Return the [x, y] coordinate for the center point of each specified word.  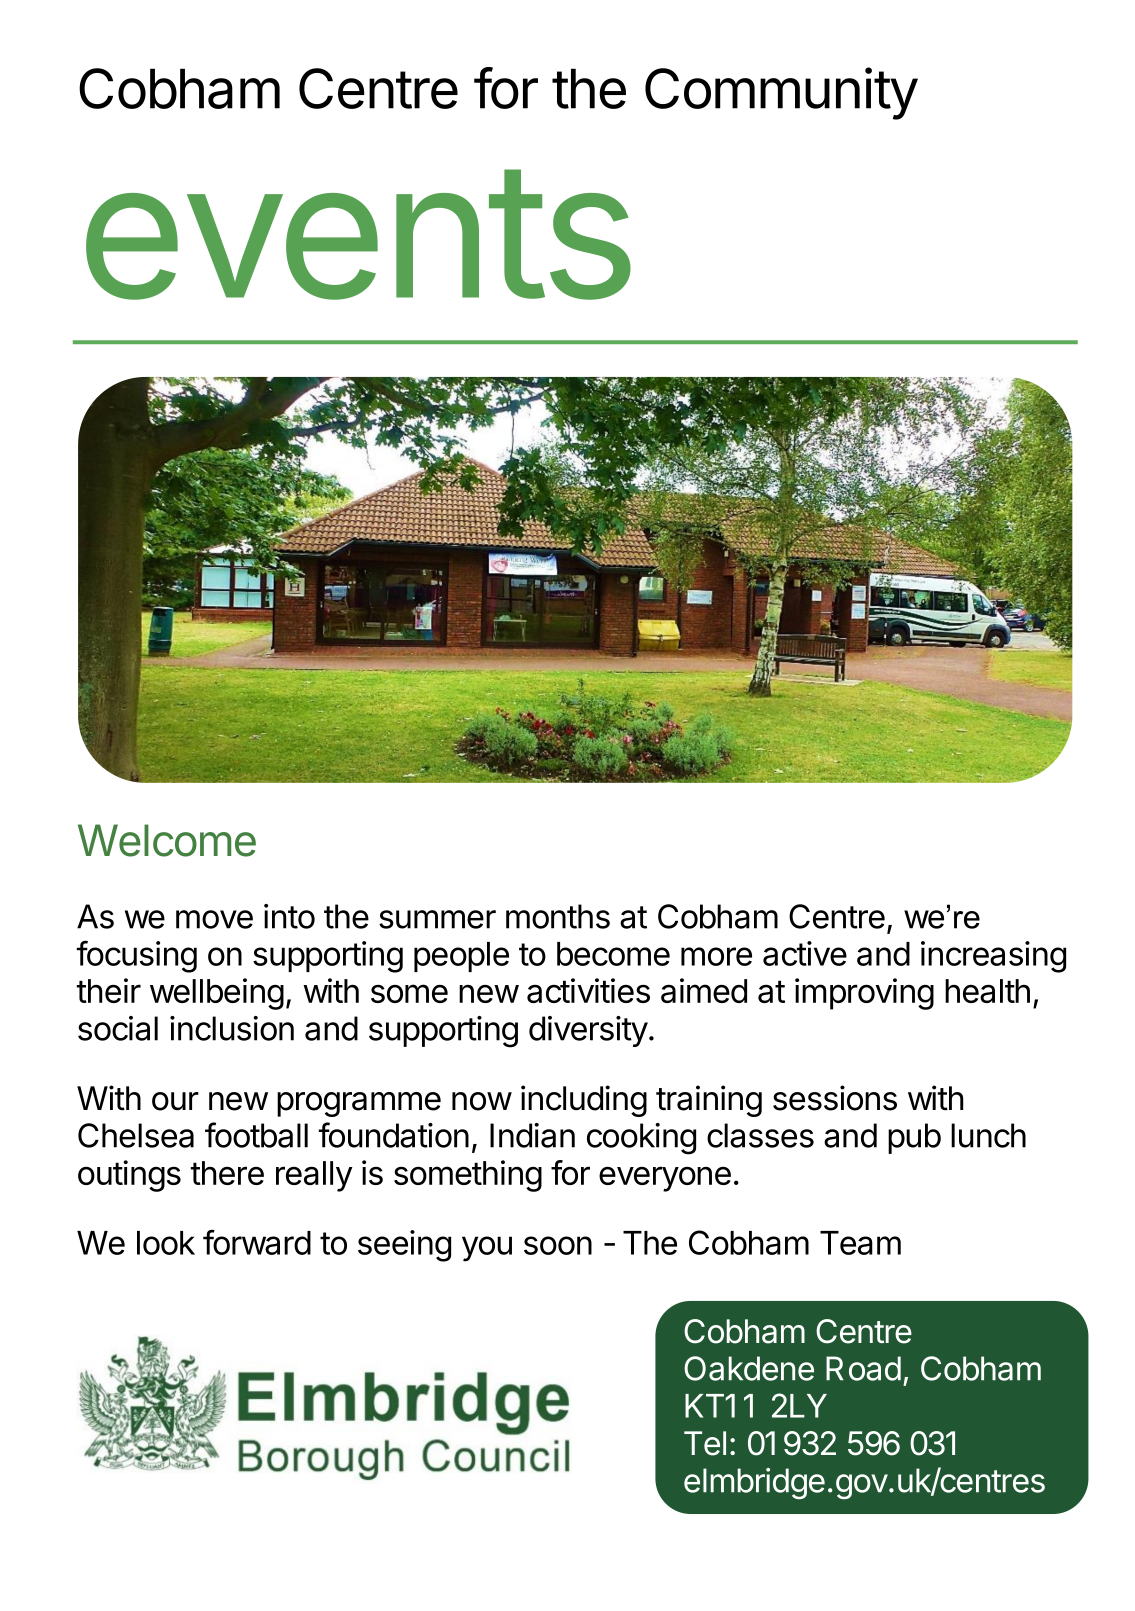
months [558, 916]
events [358, 234]
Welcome [167, 840]
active [805, 953]
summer [437, 919]
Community [781, 93]
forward [257, 1242]
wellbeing [217, 994]
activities [588, 990]
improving [864, 994]
